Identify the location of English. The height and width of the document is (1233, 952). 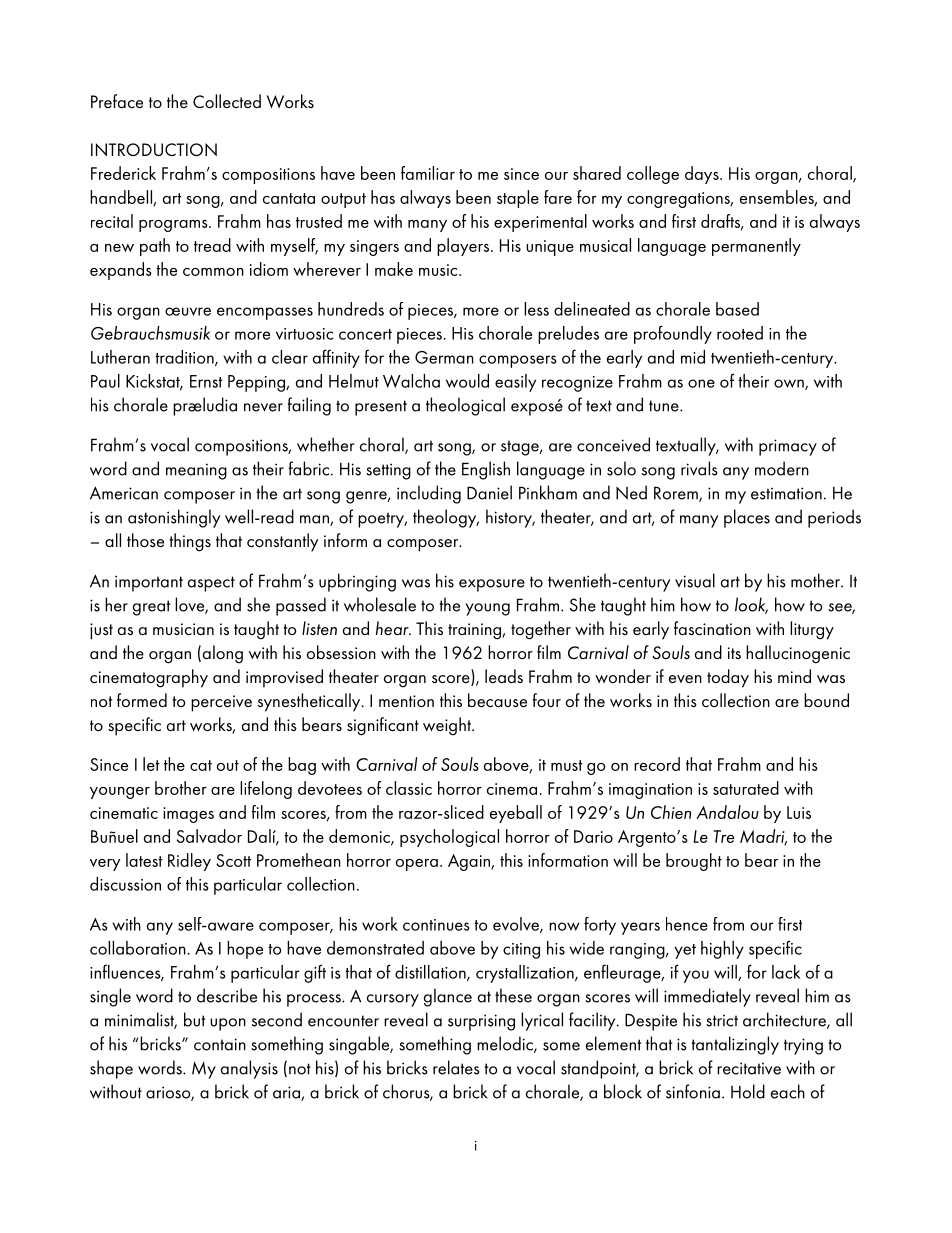
(486, 470).
